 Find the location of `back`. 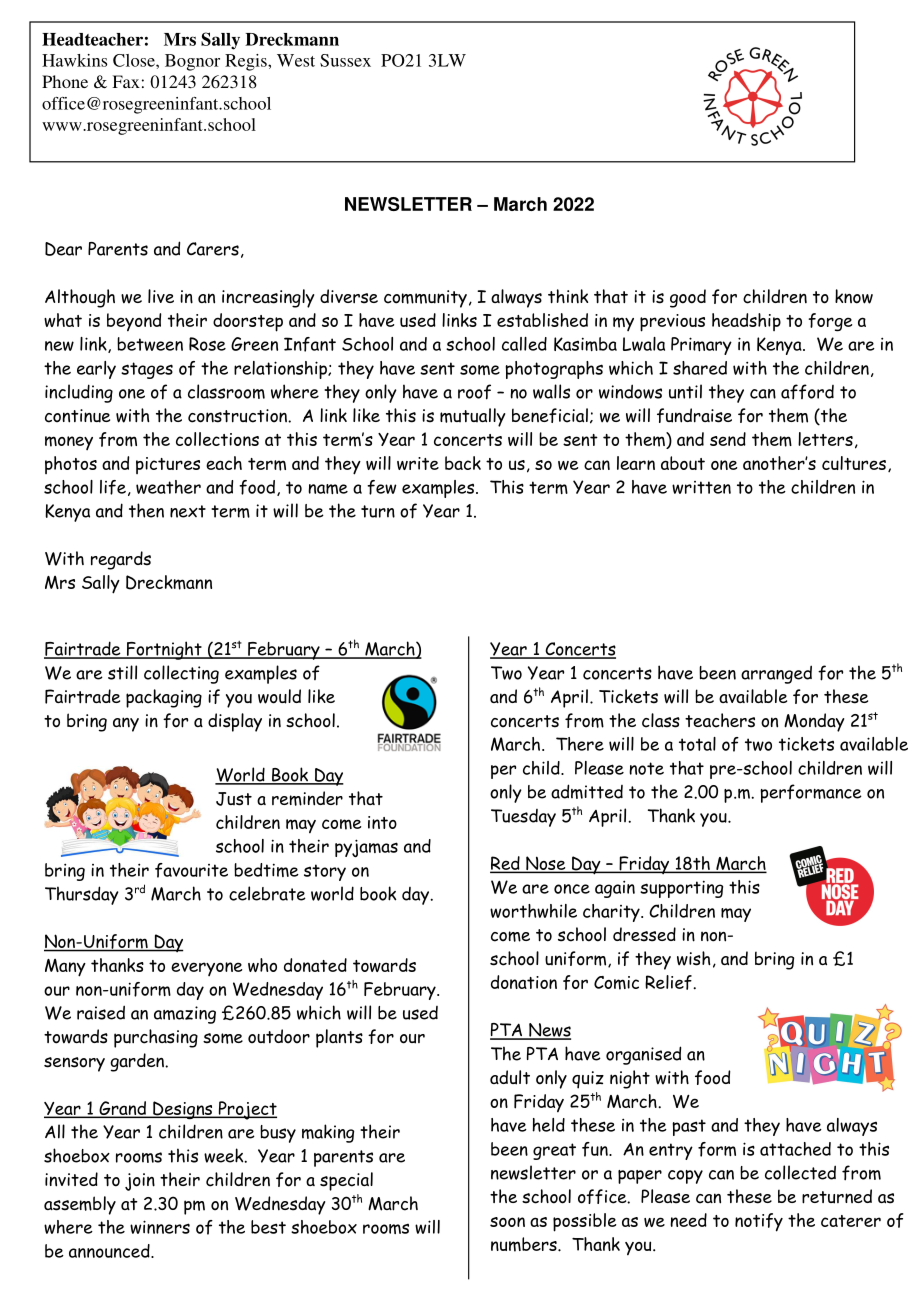

back is located at coordinates (463, 463).
